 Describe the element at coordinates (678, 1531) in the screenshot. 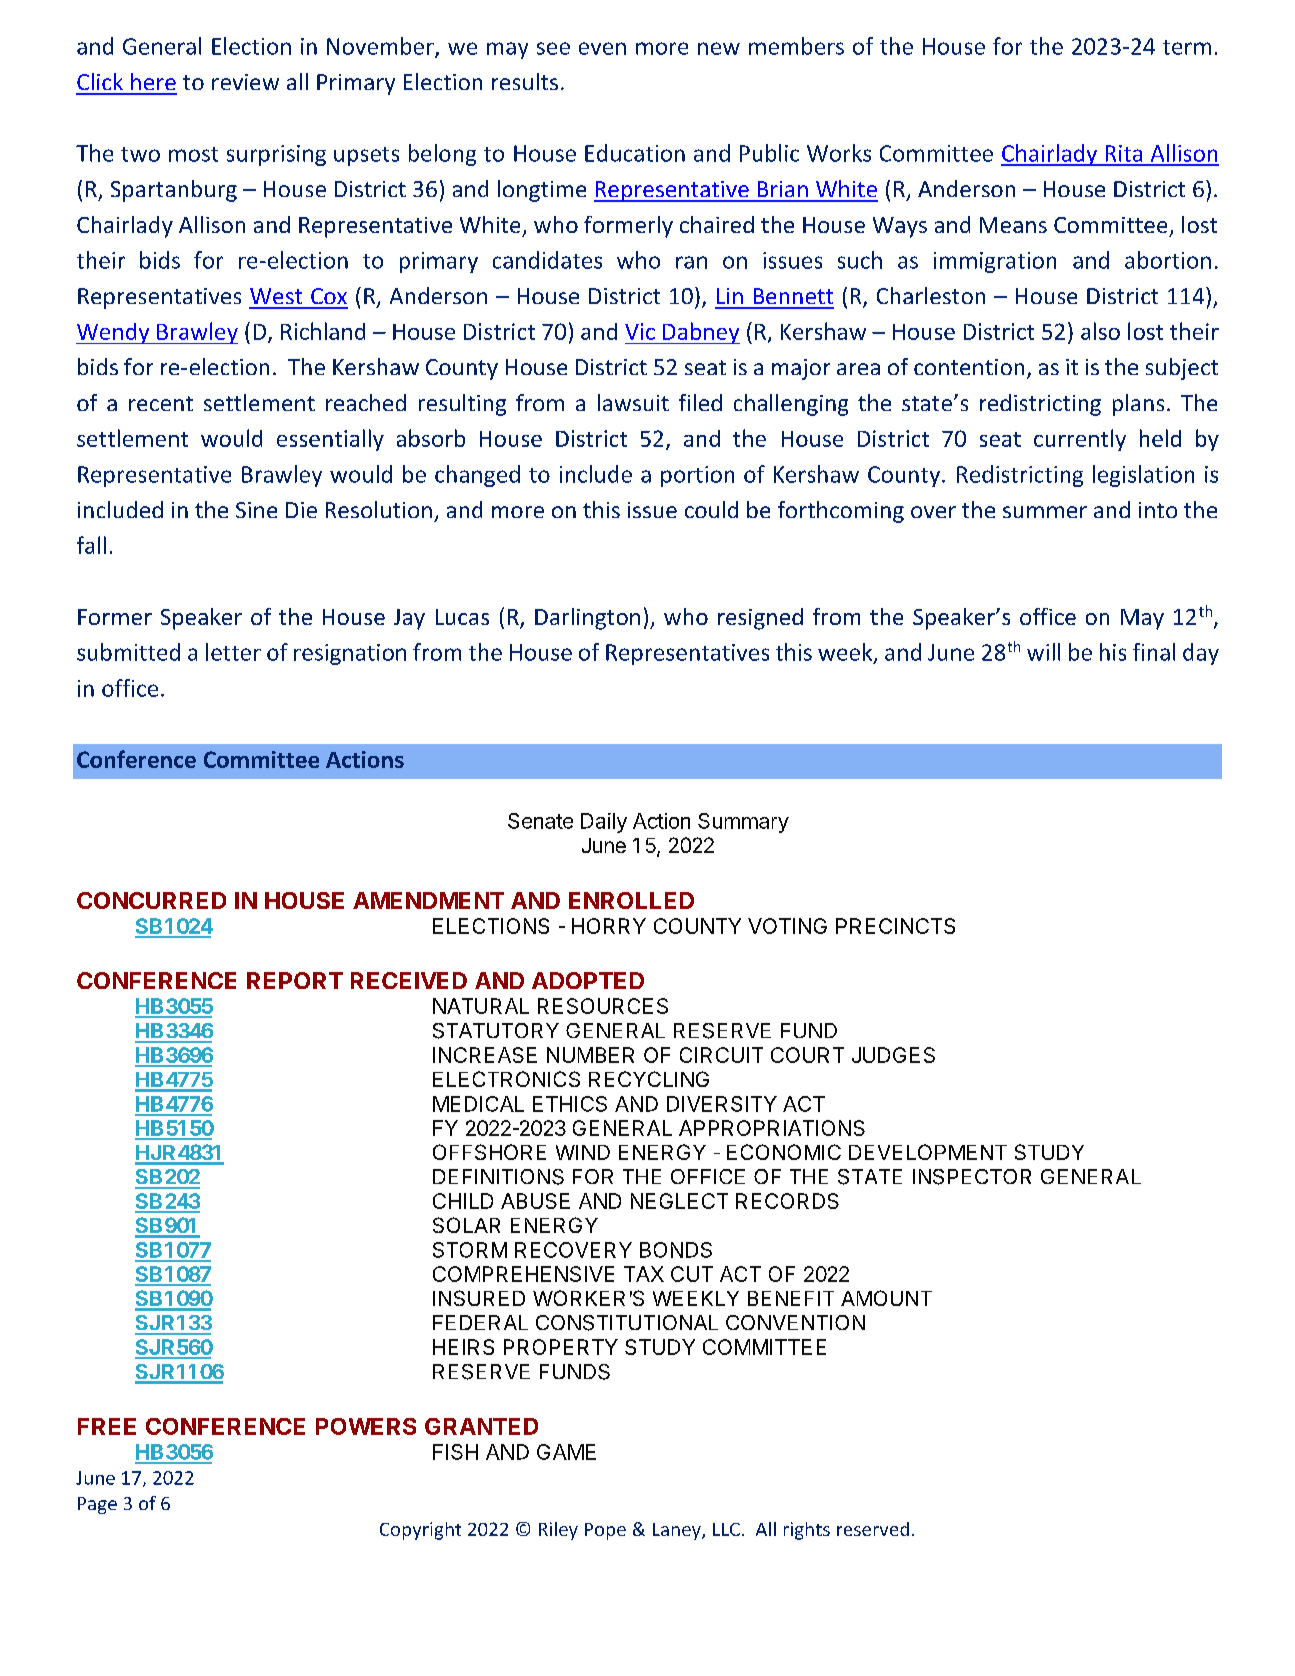

I see `Laney` at that location.
